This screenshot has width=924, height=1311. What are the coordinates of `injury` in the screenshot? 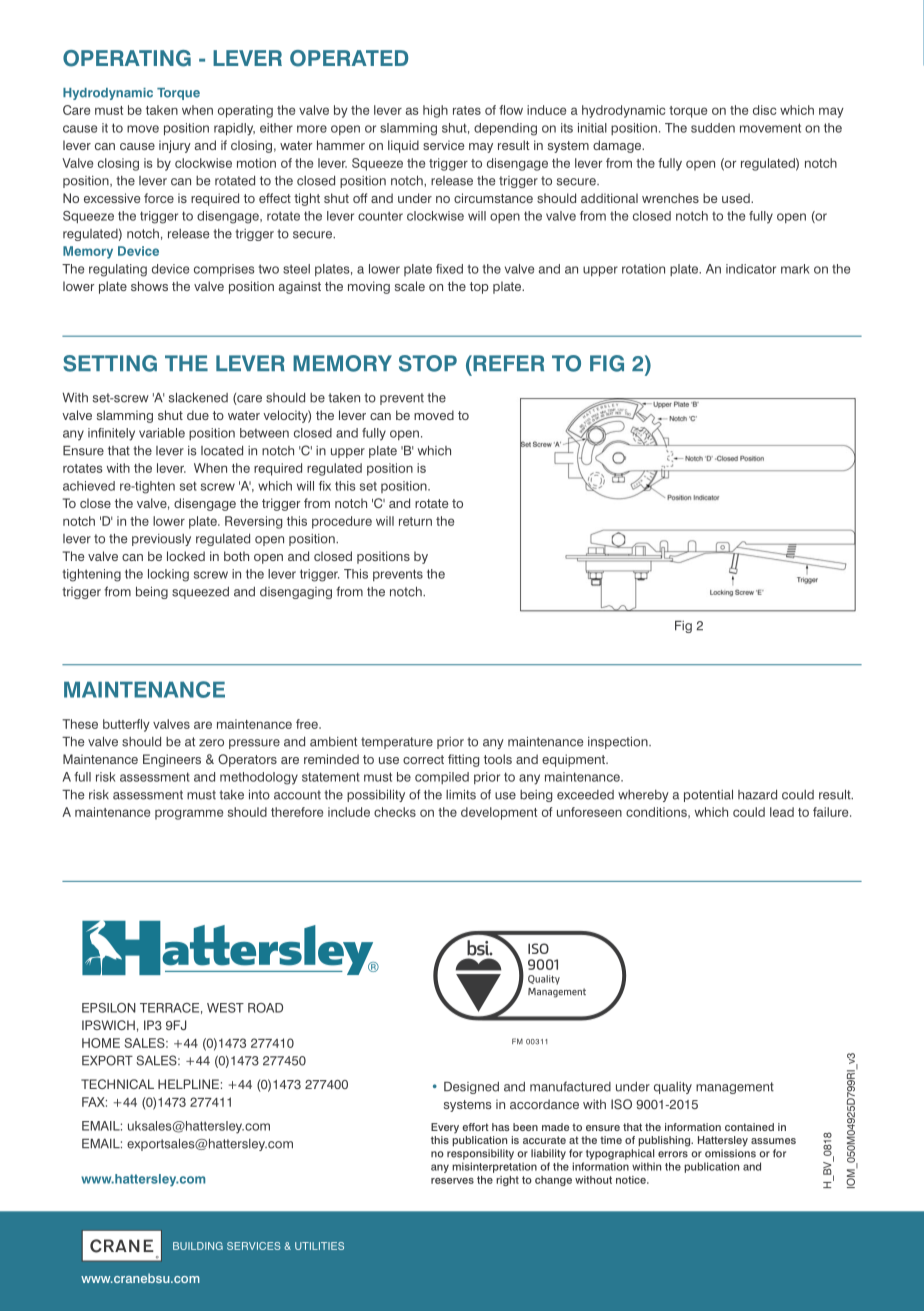 It's located at (175, 146).
